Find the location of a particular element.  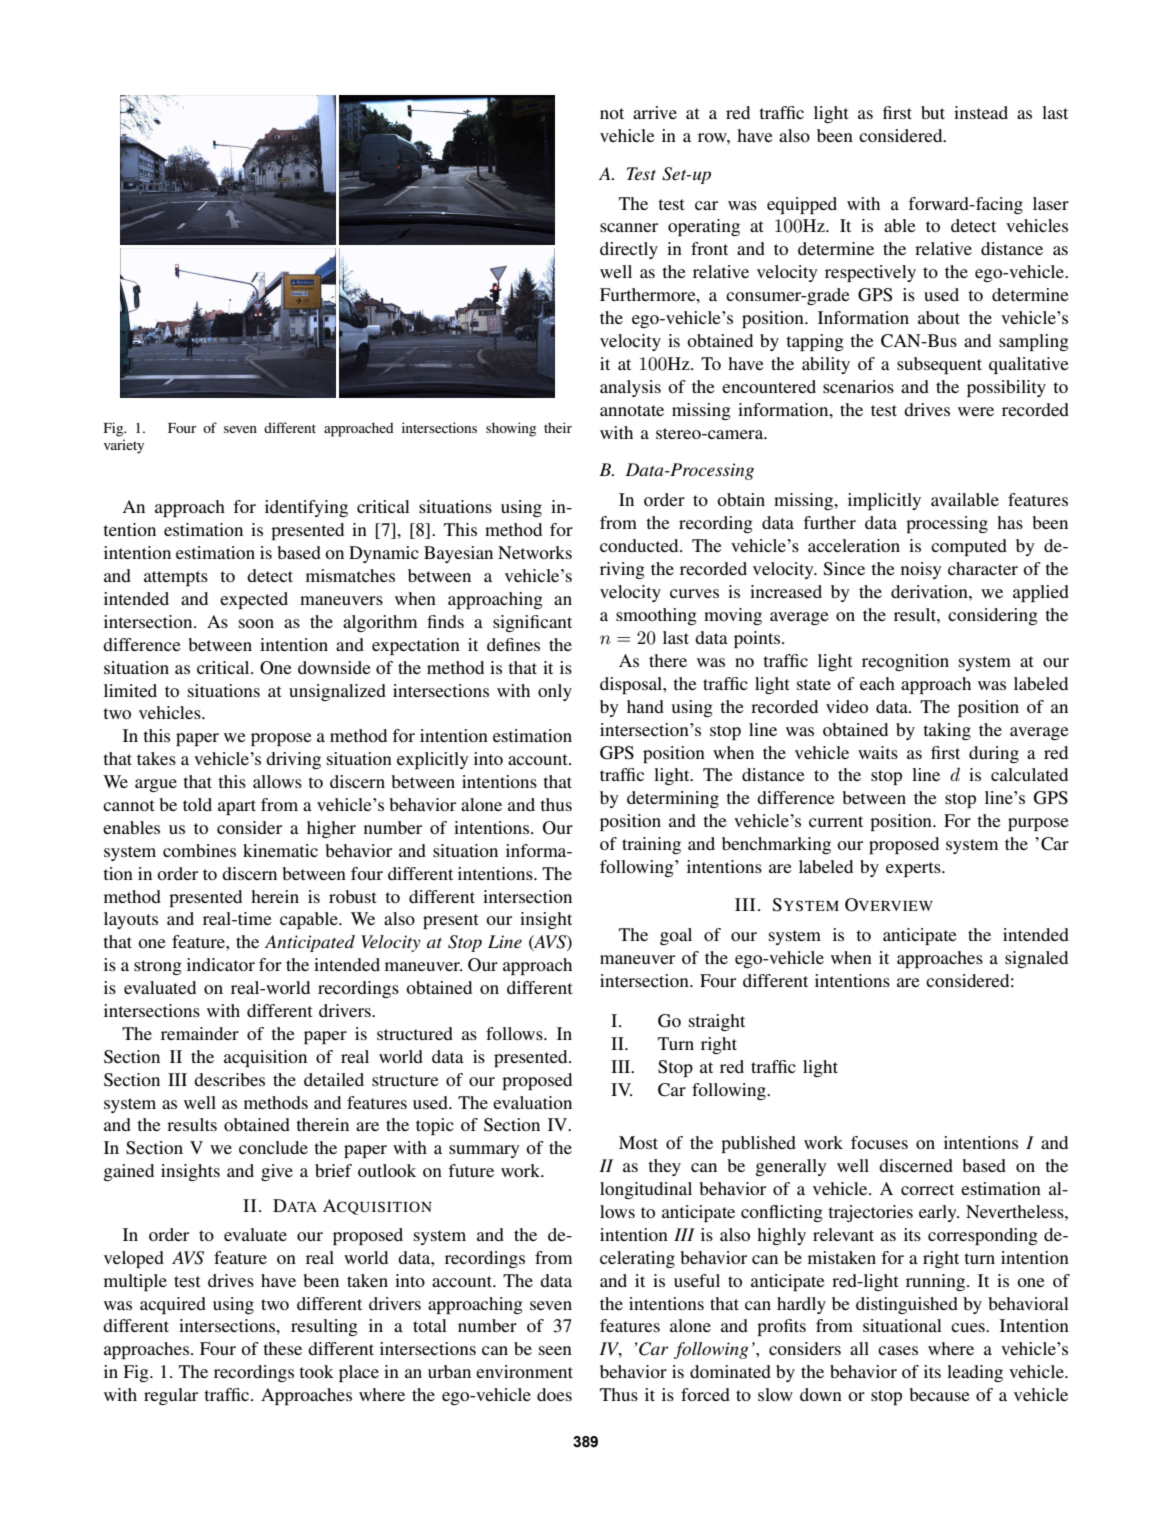

leading is located at coordinates (975, 1373).
